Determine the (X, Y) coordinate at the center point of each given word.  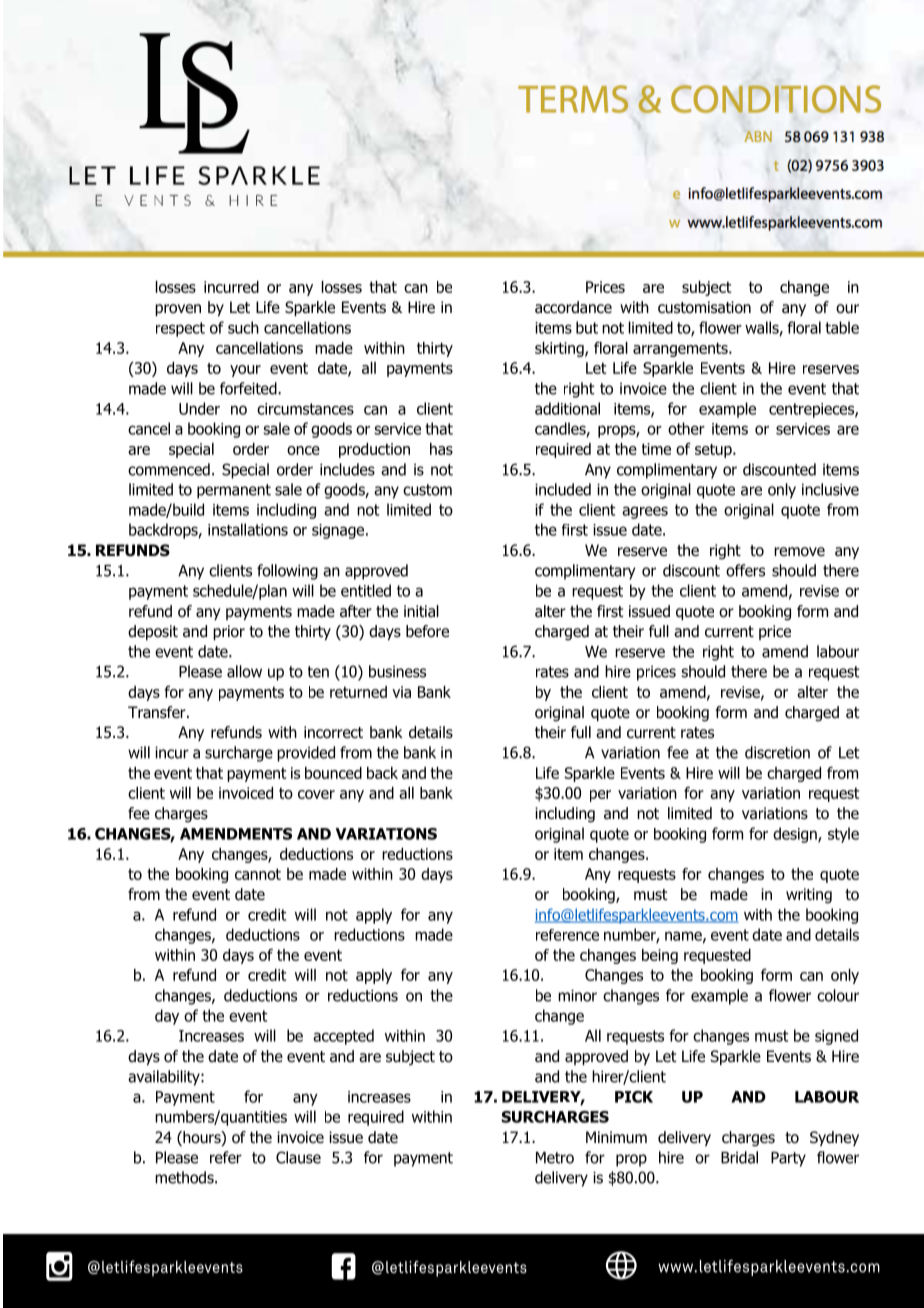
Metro (555, 1158)
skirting (560, 349)
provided (306, 754)
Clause (298, 1157)
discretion (777, 752)
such (243, 327)
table (842, 327)
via (401, 692)
